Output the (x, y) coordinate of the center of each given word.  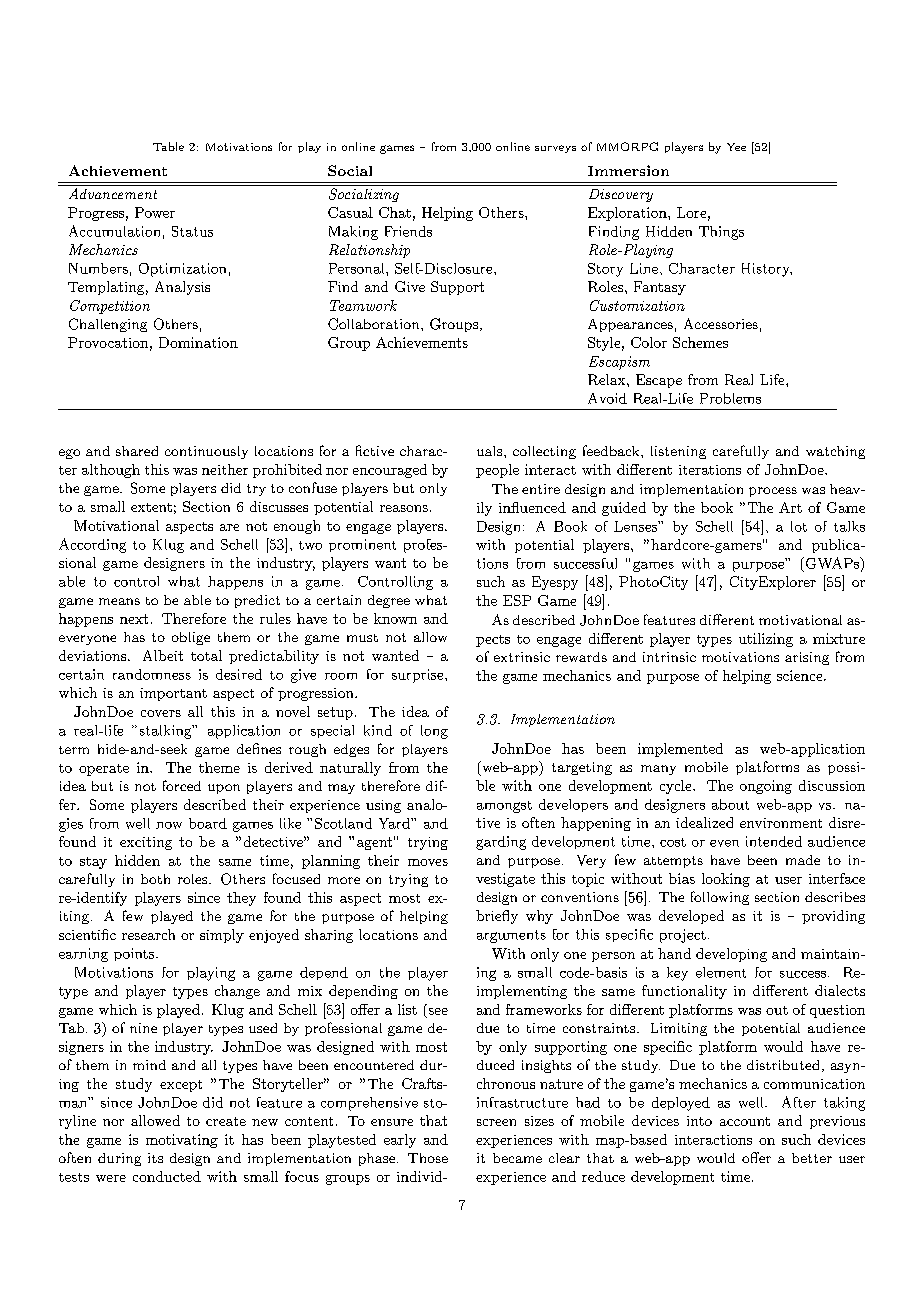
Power (155, 212)
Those (428, 1158)
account (745, 1121)
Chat (395, 212)
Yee (736, 147)
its (155, 1158)
